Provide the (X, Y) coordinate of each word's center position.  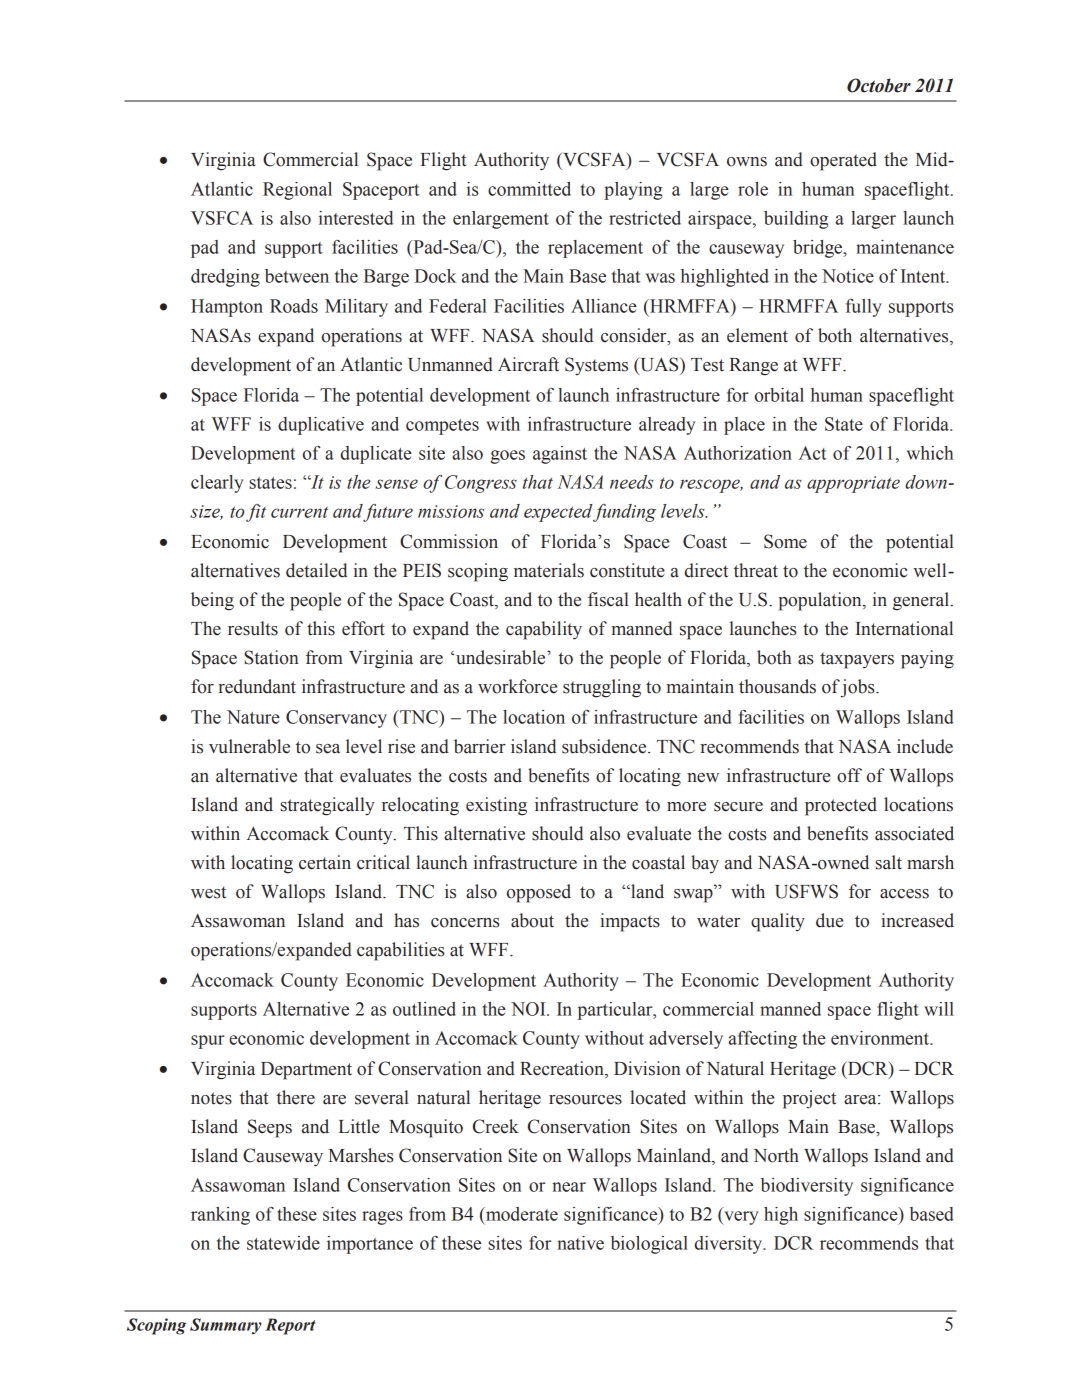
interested (356, 218)
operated (843, 161)
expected (558, 513)
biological (649, 1245)
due (829, 920)
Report (290, 1326)
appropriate (853, 484)
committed (529, 189)
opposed (539, 893)
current (299, 512)
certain (325, 862)
